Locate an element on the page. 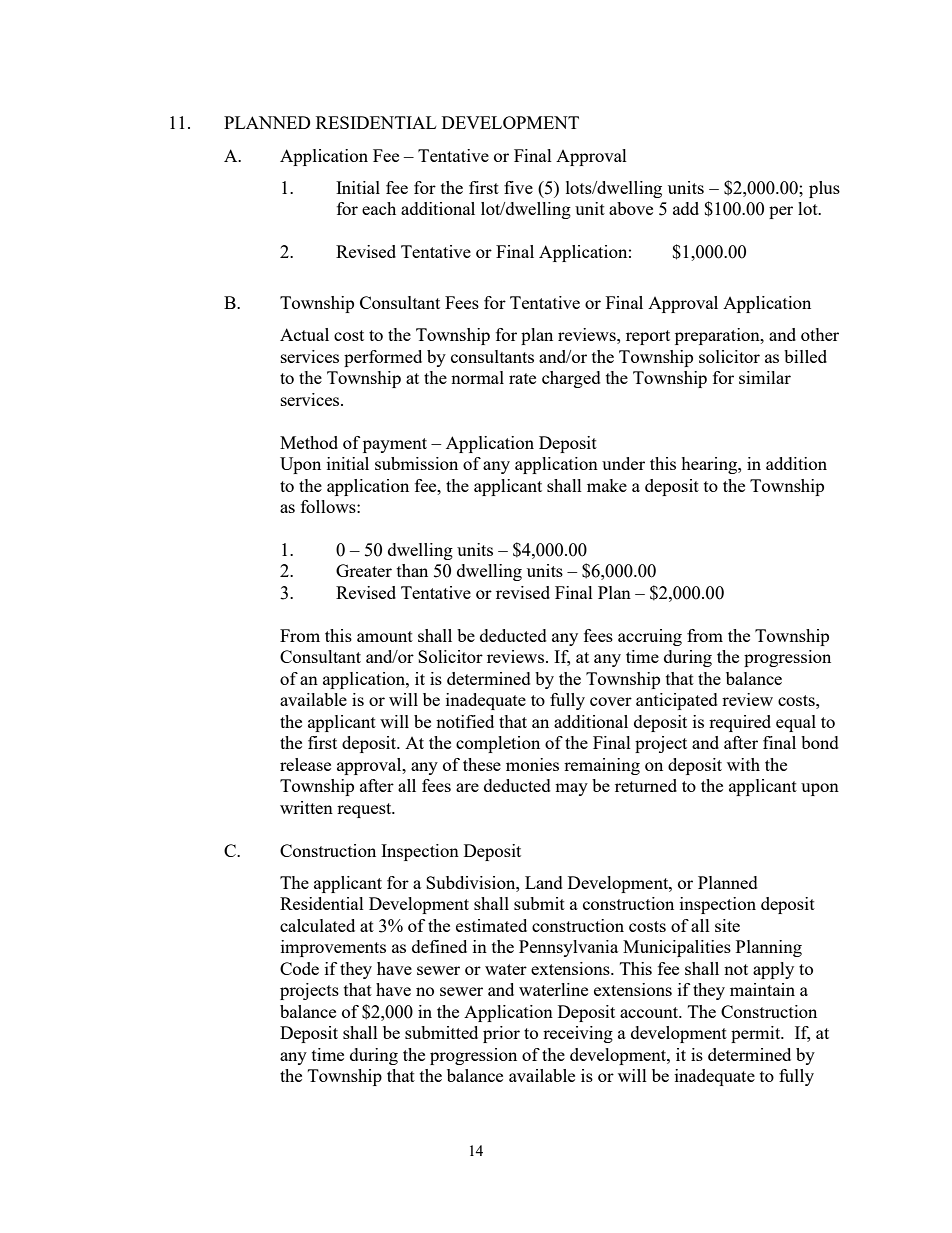  each is located at coordinates (379, 208).
